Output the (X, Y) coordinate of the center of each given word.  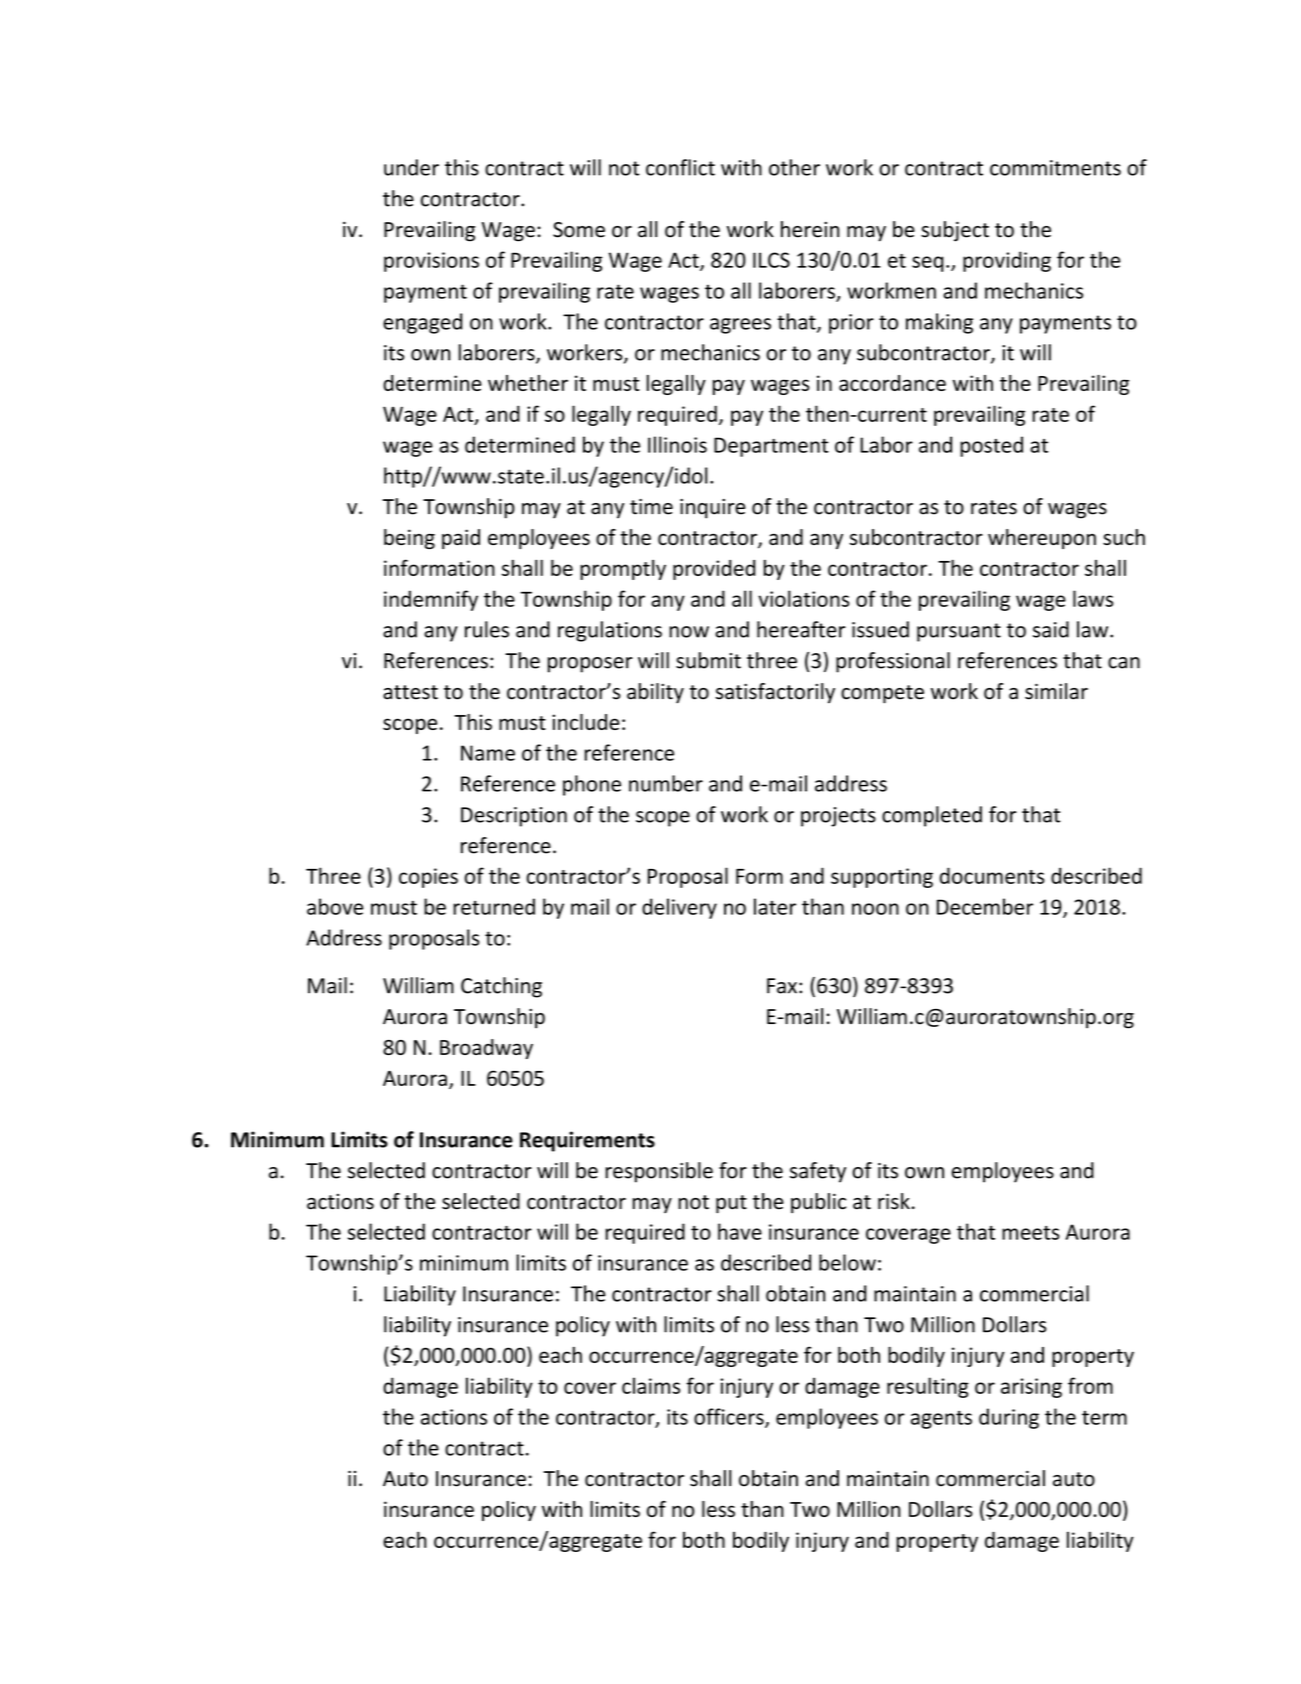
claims (651, 1385)
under (411, 167)
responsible (659, 1172)
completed (932, 816)
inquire (713, 509)
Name (488, 753)
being (409, 539)
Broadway (486, 1049)
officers (730, 1417)
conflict (680, 167)
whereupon (1042, 539)
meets (1031, 1233)
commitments (1055, 168)
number (666, 783)
